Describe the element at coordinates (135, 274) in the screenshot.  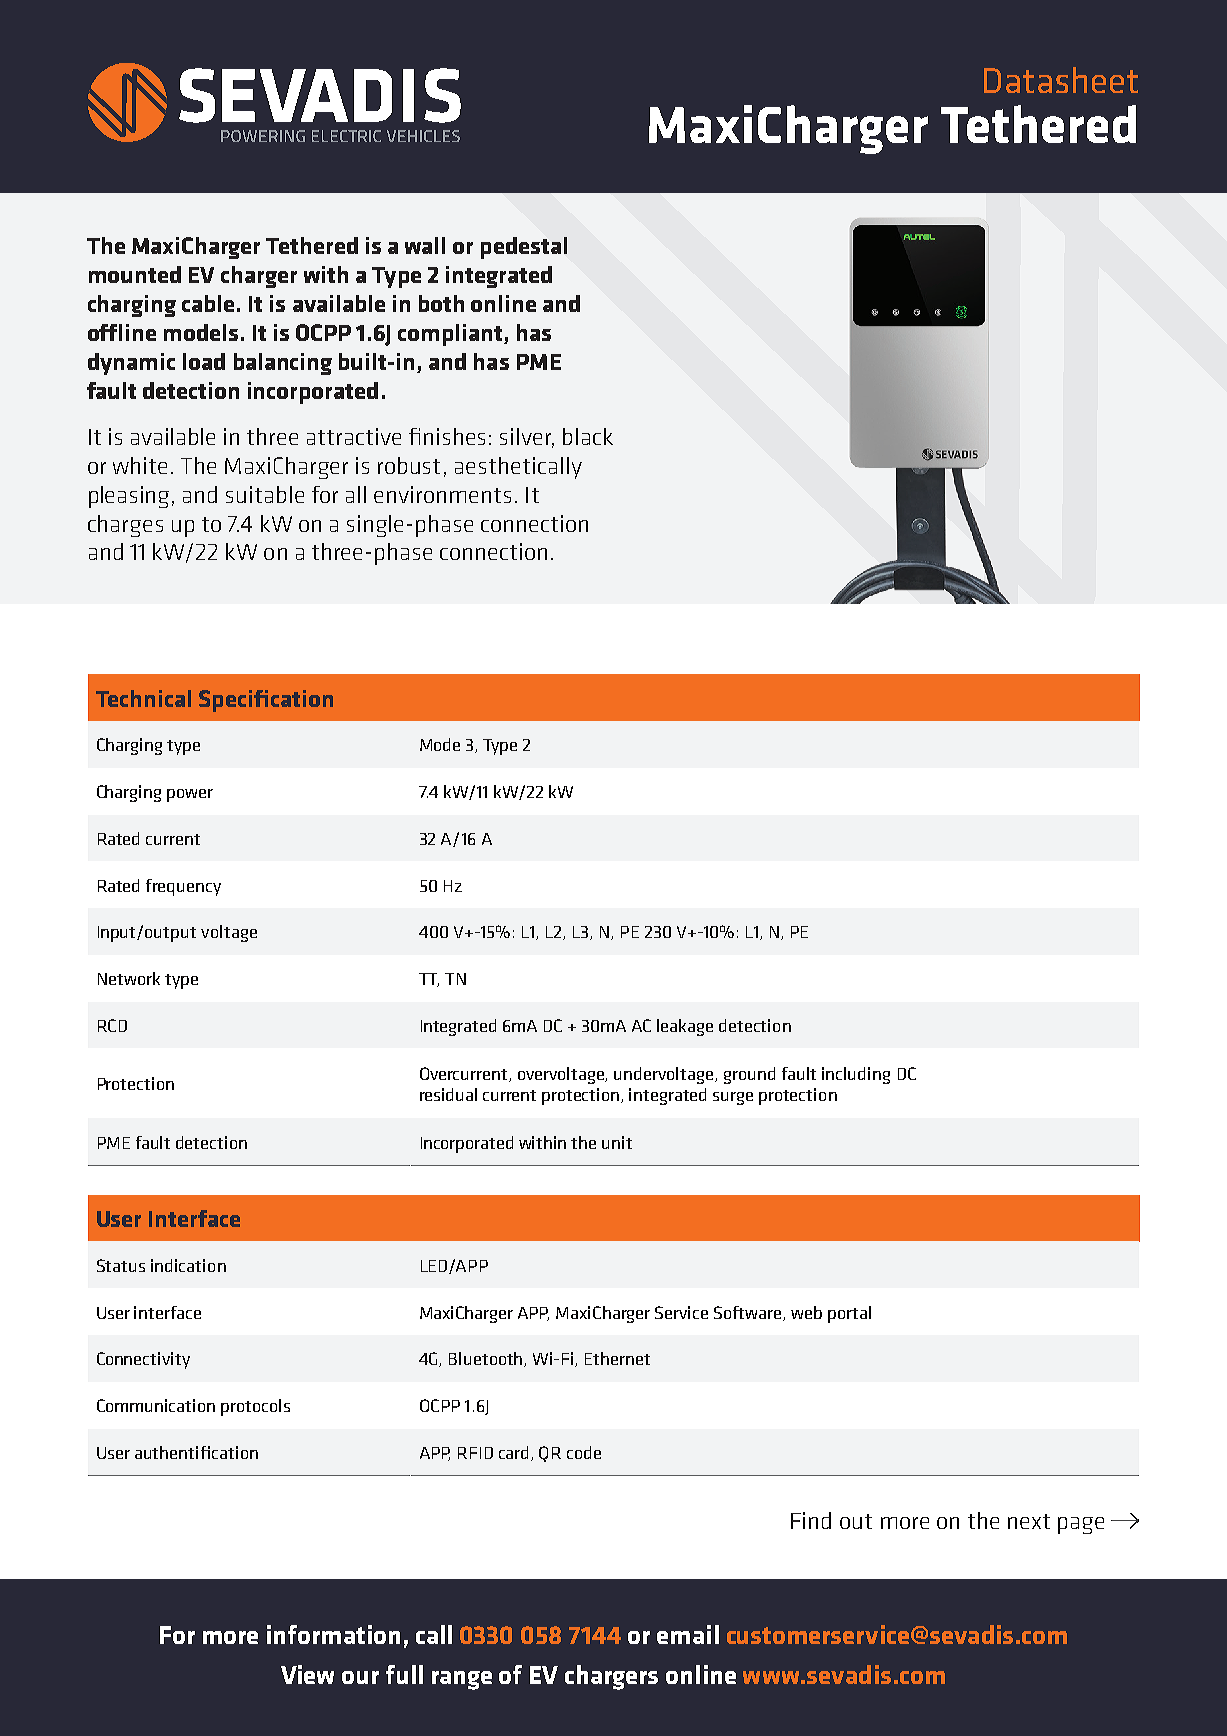
I see `mounted` at that location.
